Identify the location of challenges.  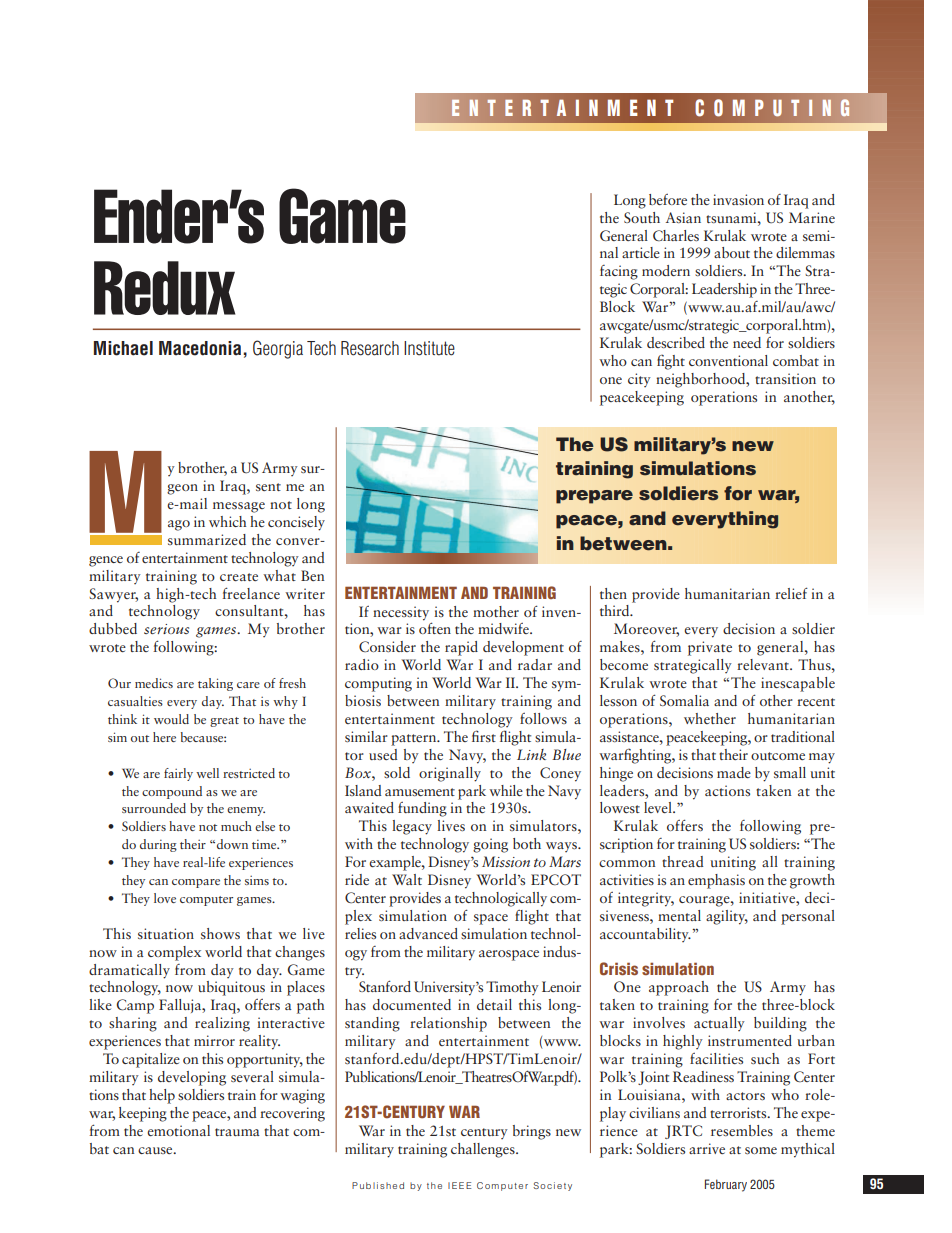
(484, 1150).
